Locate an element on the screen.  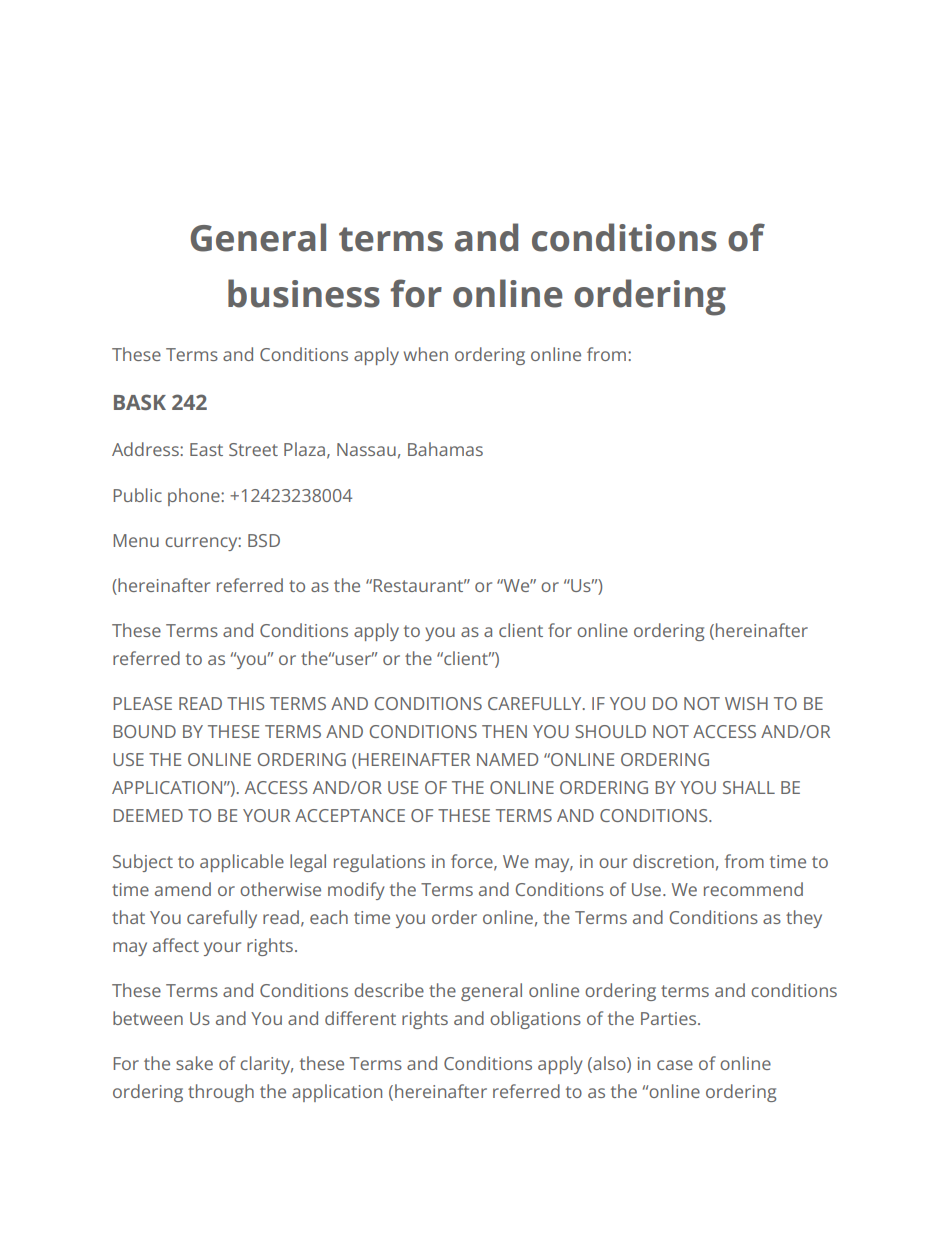
case is located at coordinates (675, 1065).
